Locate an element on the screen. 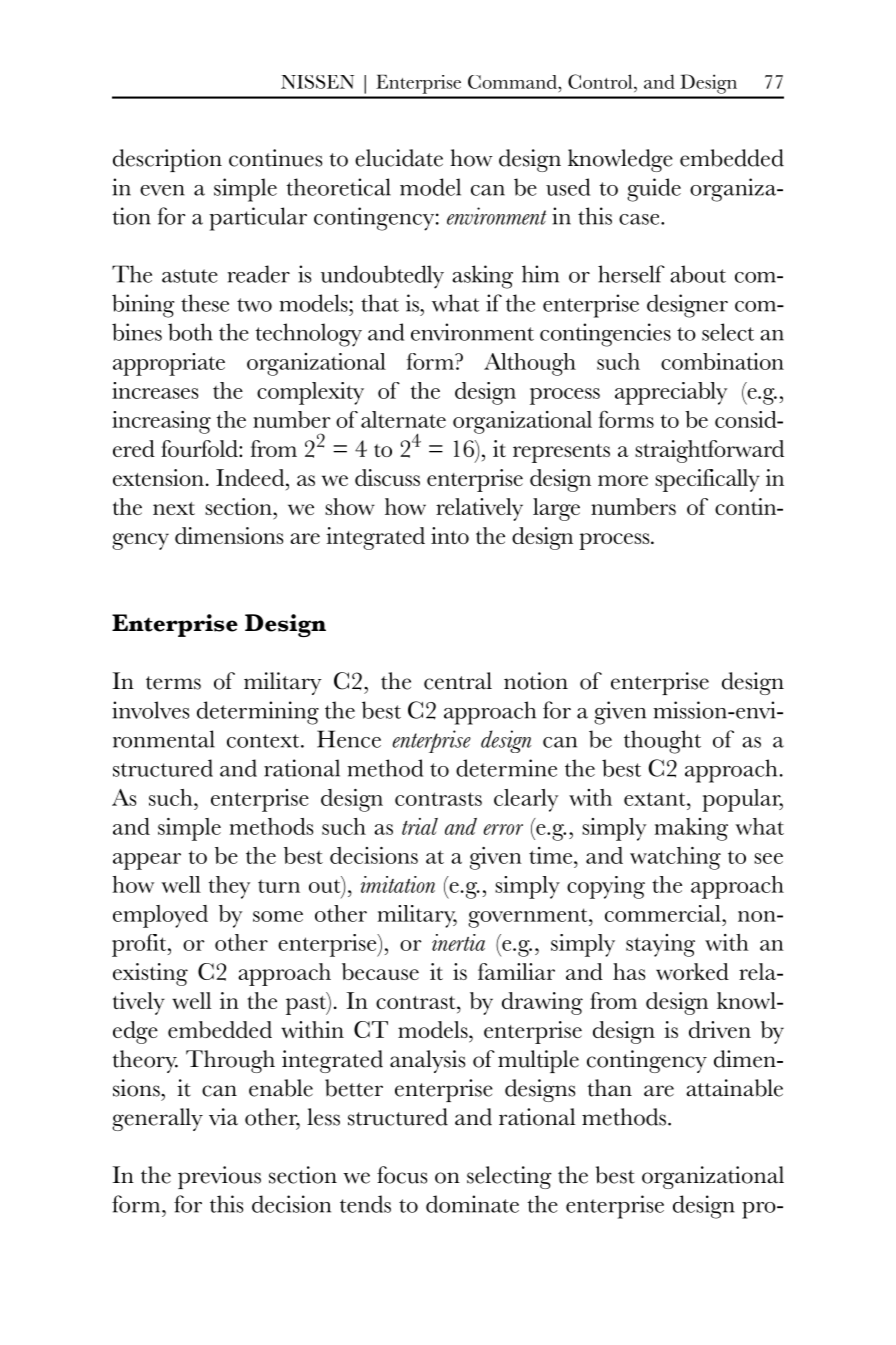 This screenshot has height=1345, width=896. making is located at coordinates (691, 829).
